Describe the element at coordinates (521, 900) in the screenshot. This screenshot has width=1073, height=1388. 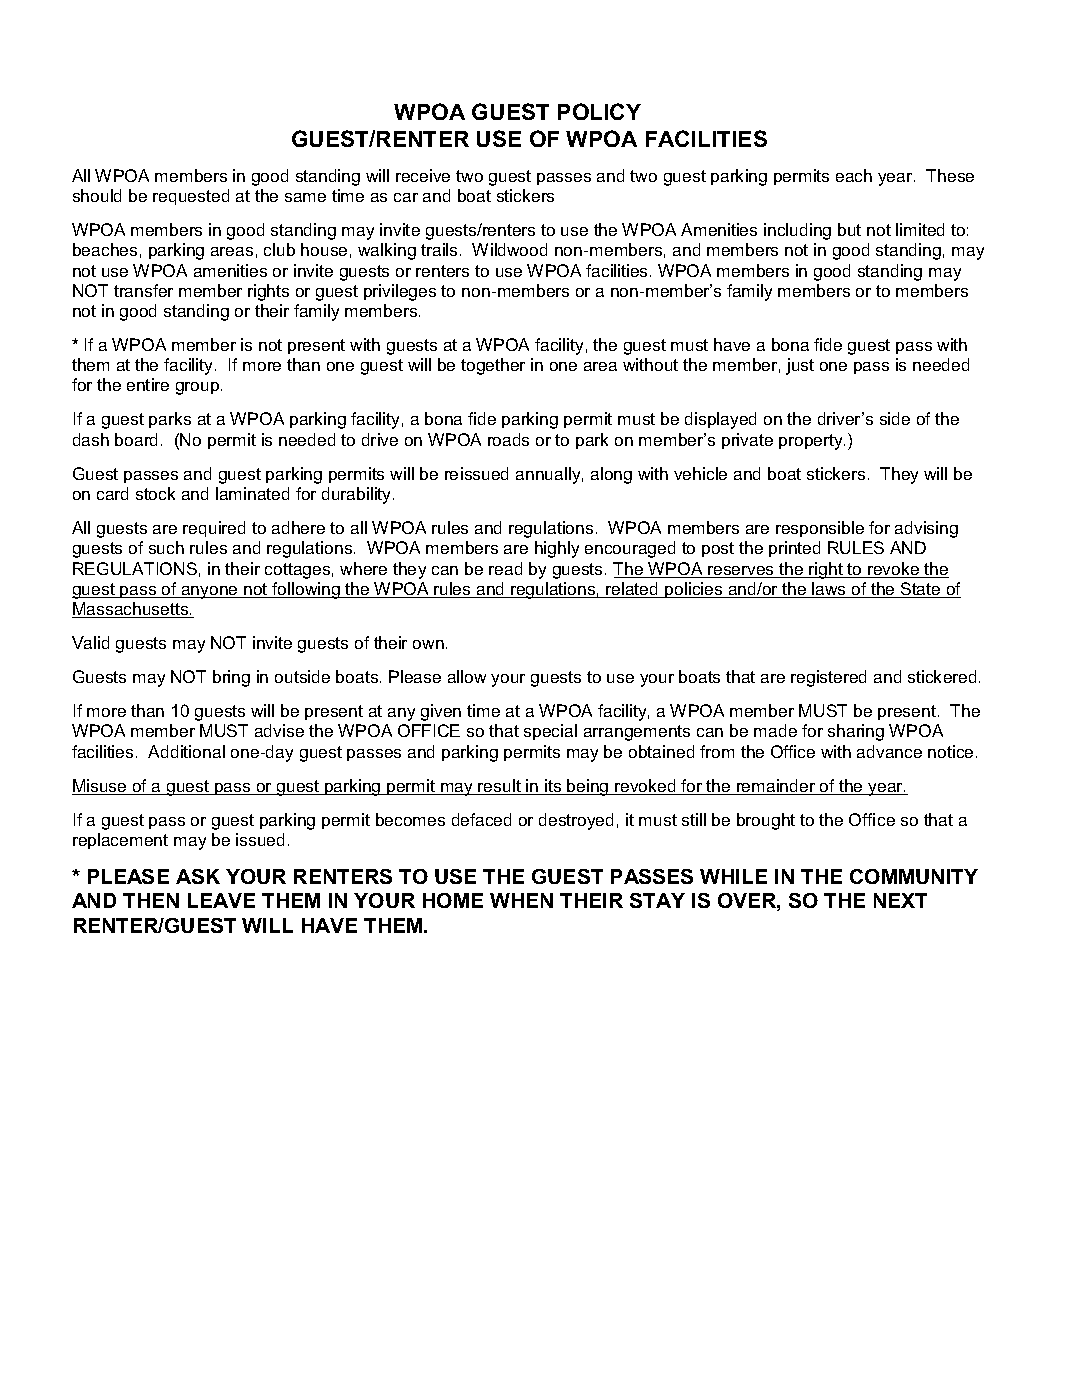
I see `WHEN` at that location.
